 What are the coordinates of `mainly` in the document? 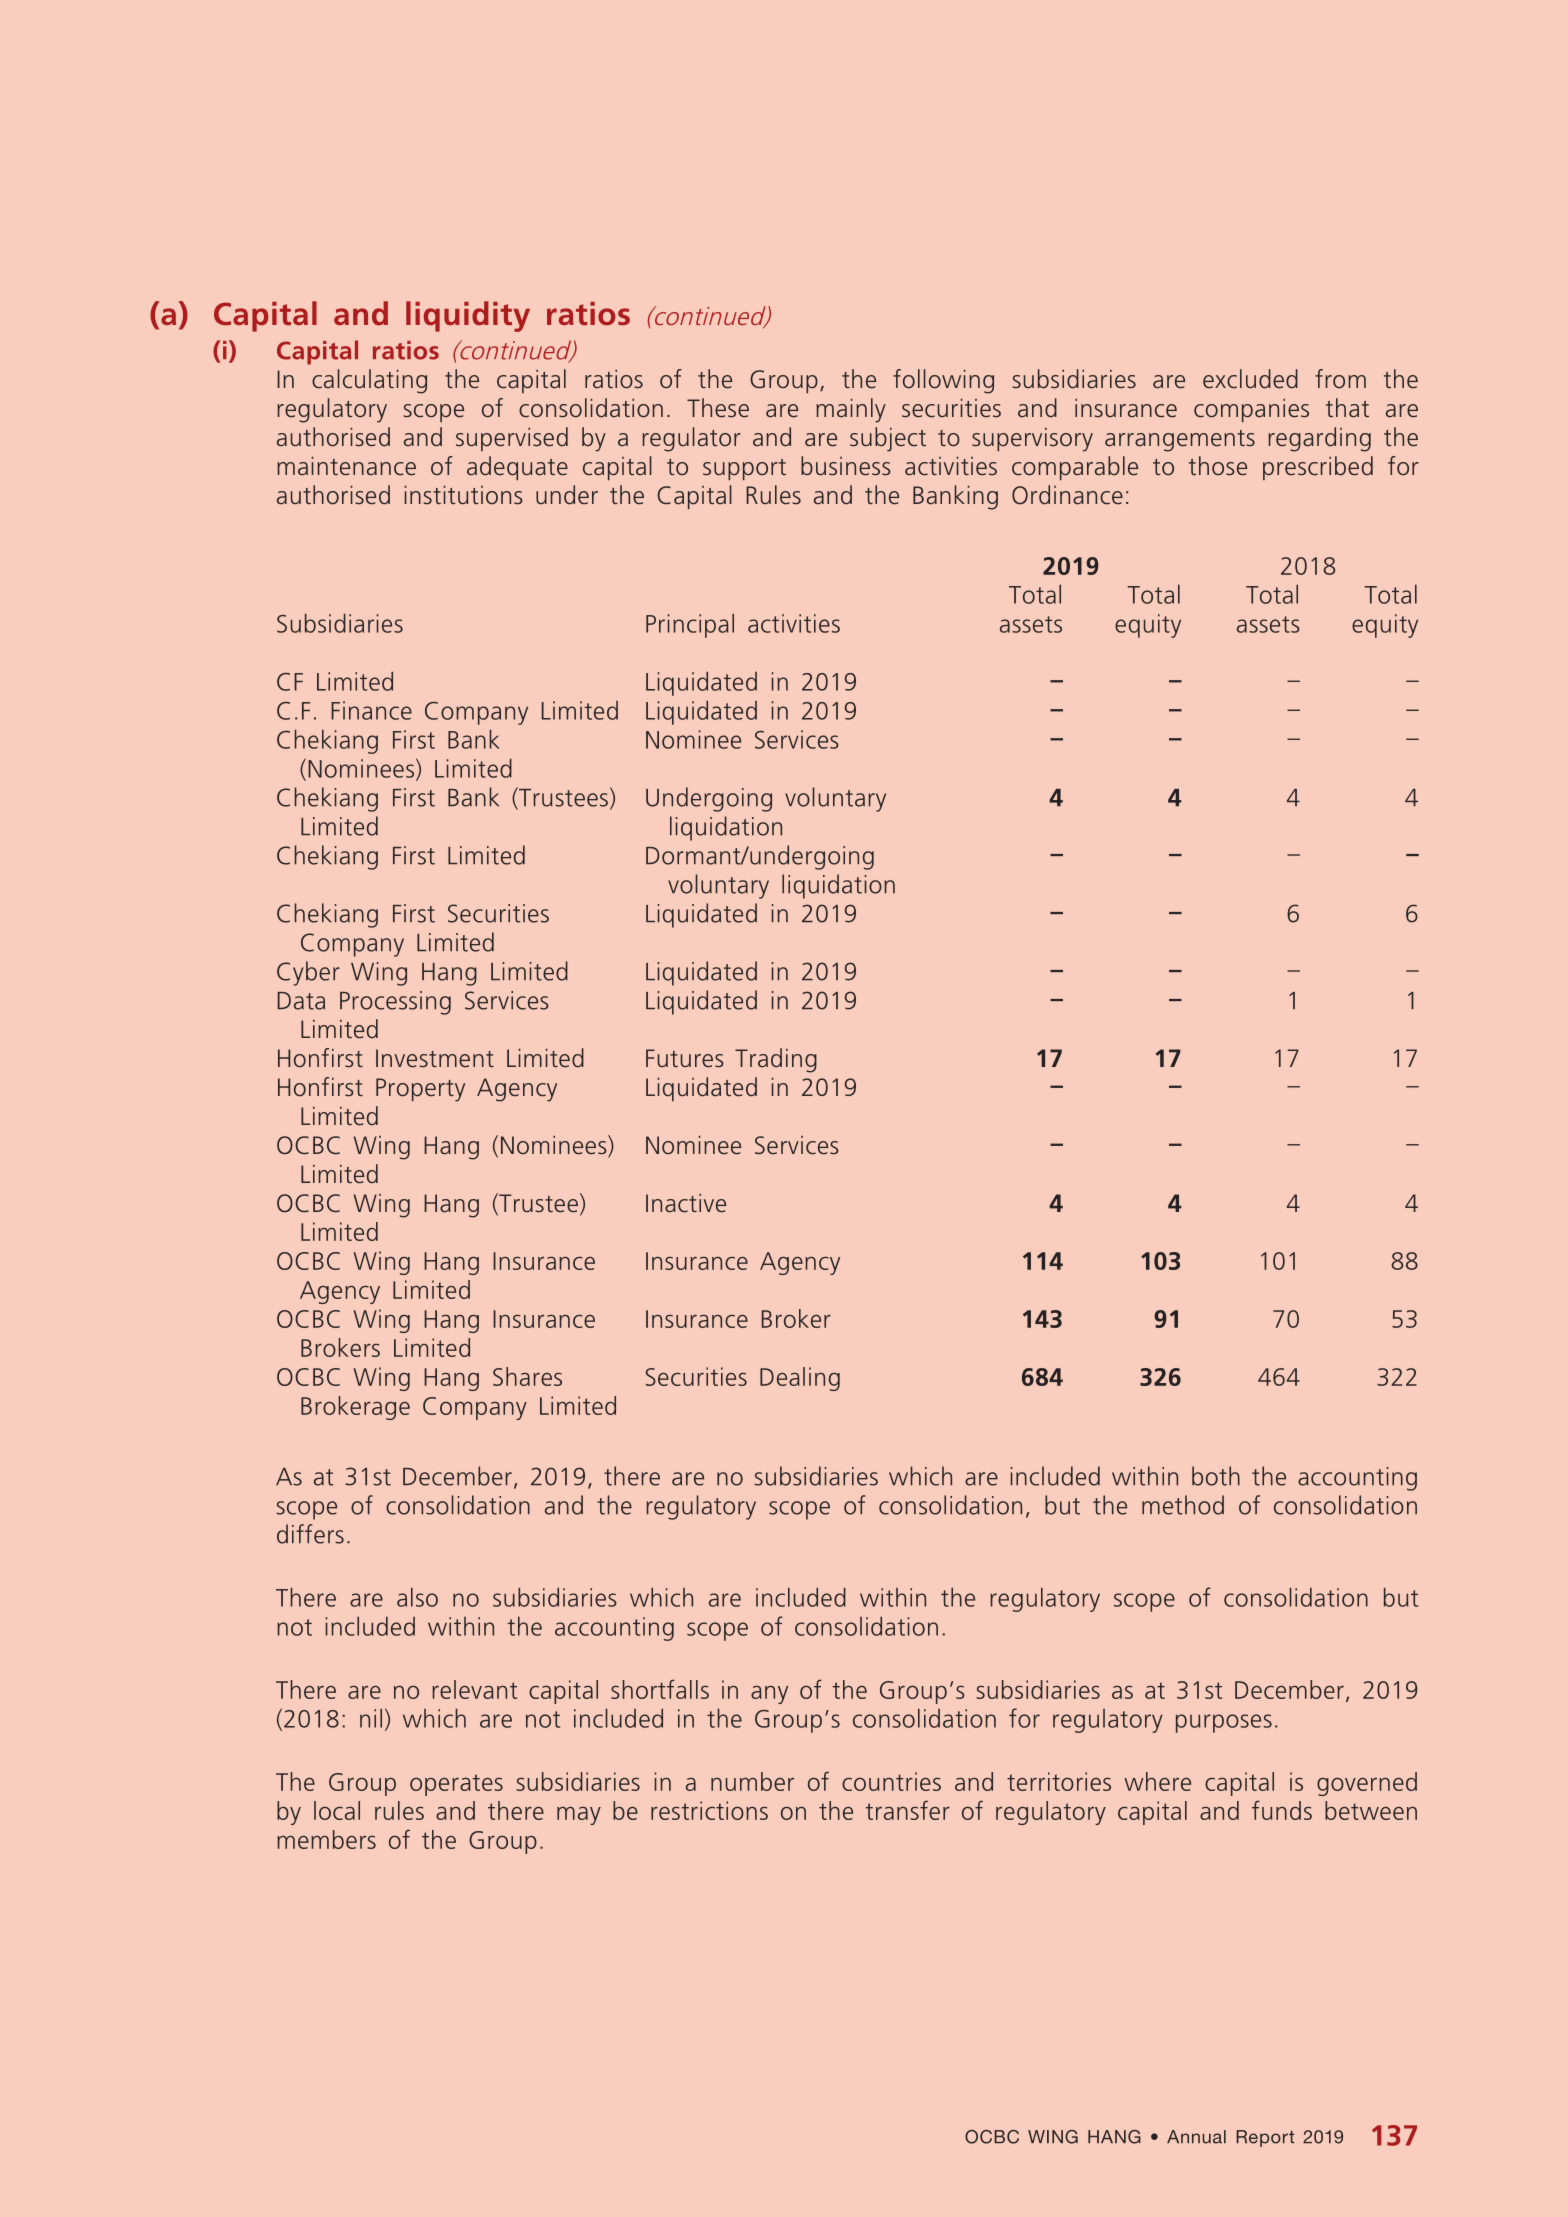 It's located at (851, 410).
